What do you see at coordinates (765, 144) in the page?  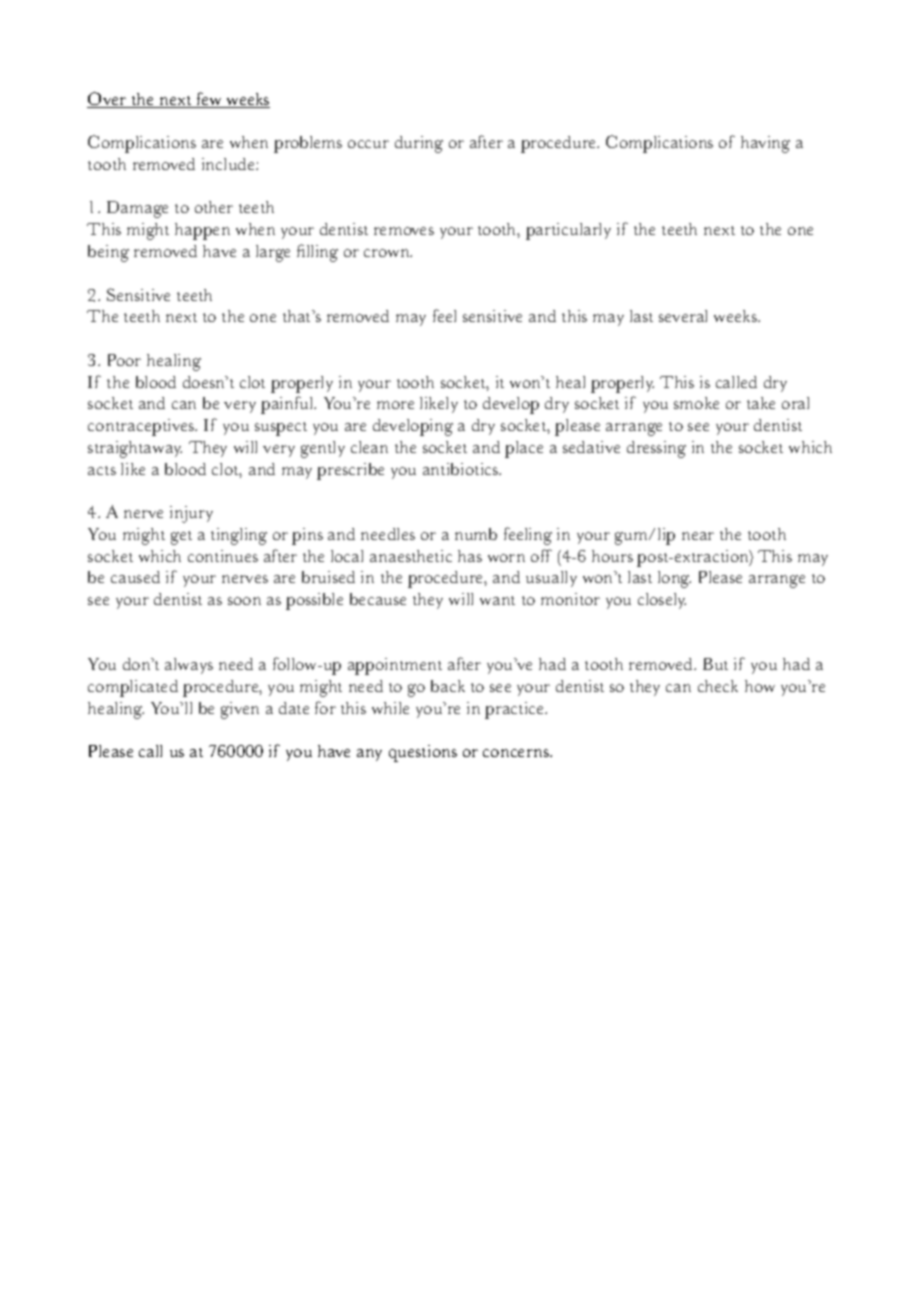 I see `having` at bounding box center [765, 144].
